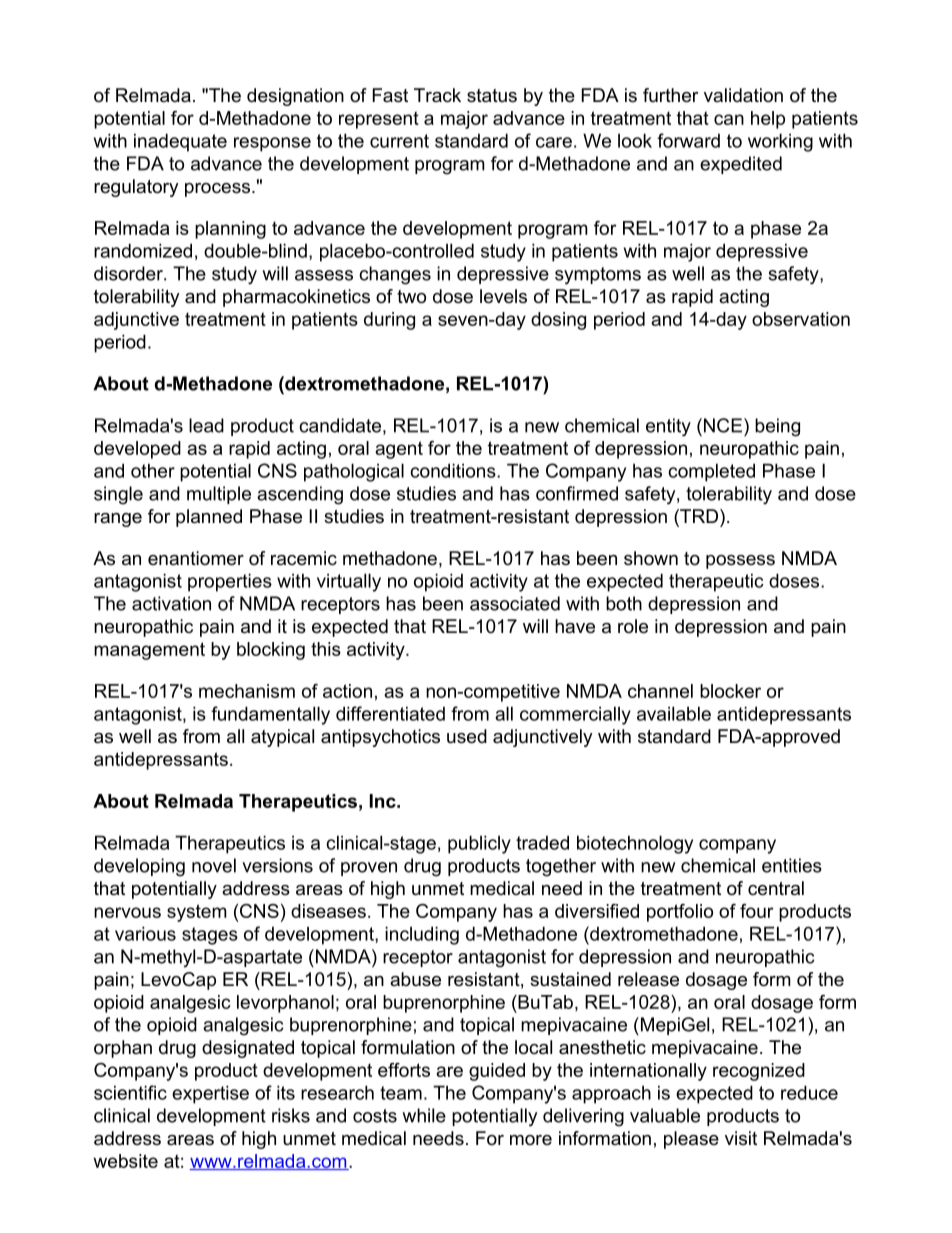 This page has height=1233, width=952. Describe the element at coordinates (210, 1094) in the page. I see `expertise` at that location.
